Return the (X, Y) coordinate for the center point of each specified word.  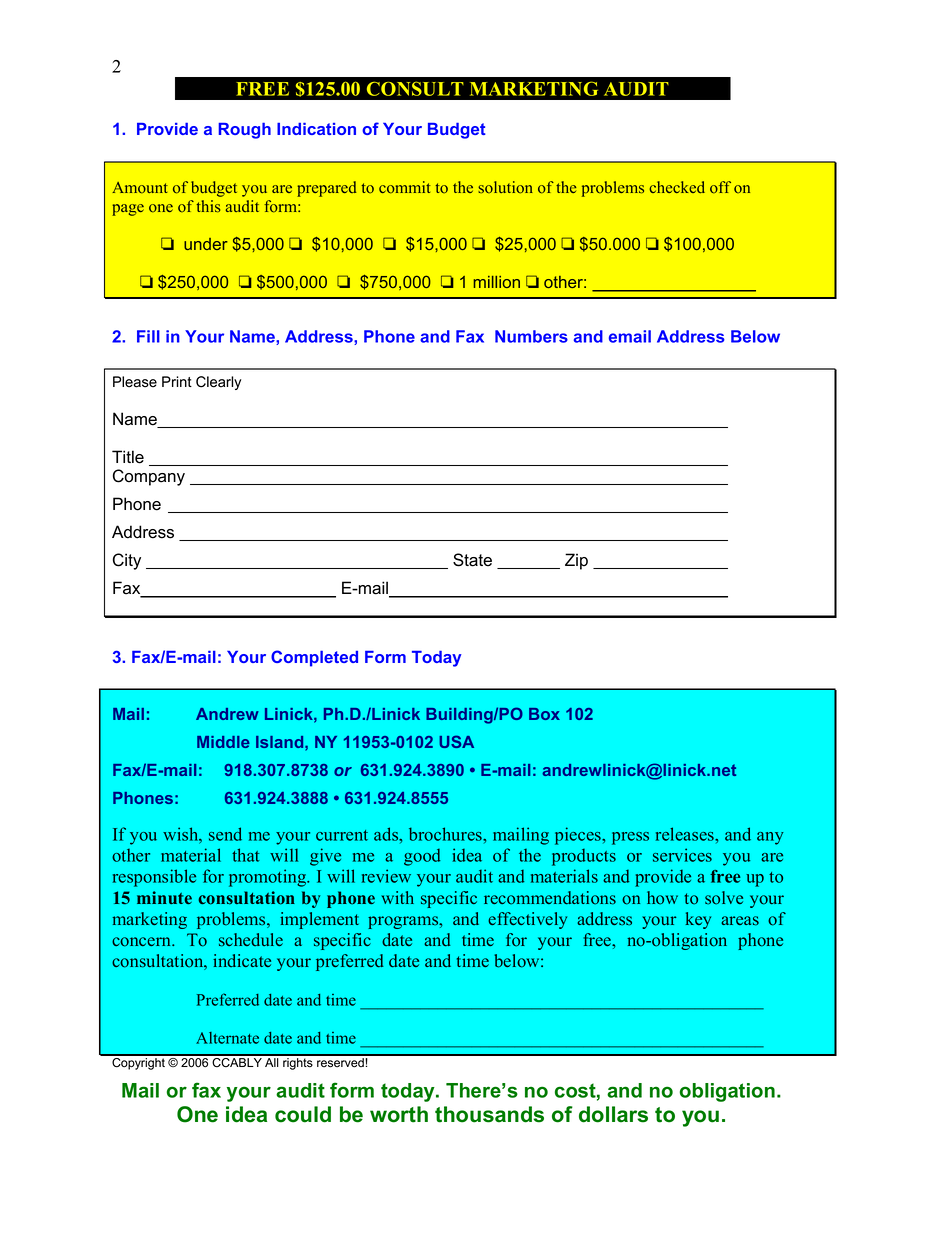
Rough (245, 130)
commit (404, 187)
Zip (576, 561)
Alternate (227, 1038)
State (472, 560)
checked (677, 187)
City (127, 561)
